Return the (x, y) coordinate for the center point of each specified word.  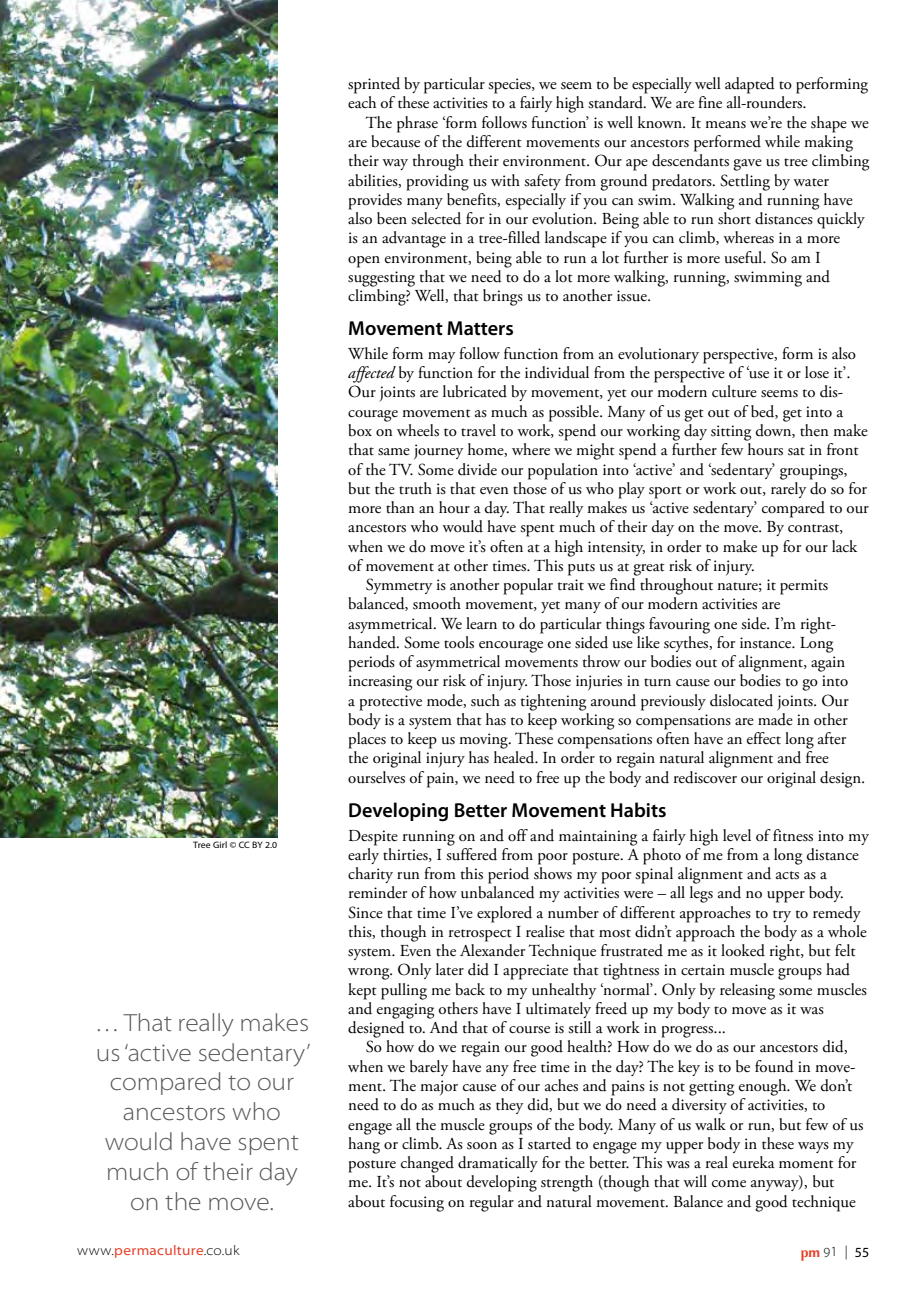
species (510, 86)
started (549, 1143)
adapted (750, 85)
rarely (788, 488)
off (518, 835)
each (362, 102)
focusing (417, 1203)
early (363, 854)
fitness (793, 835)
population (563, 471)
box (360, 430)
